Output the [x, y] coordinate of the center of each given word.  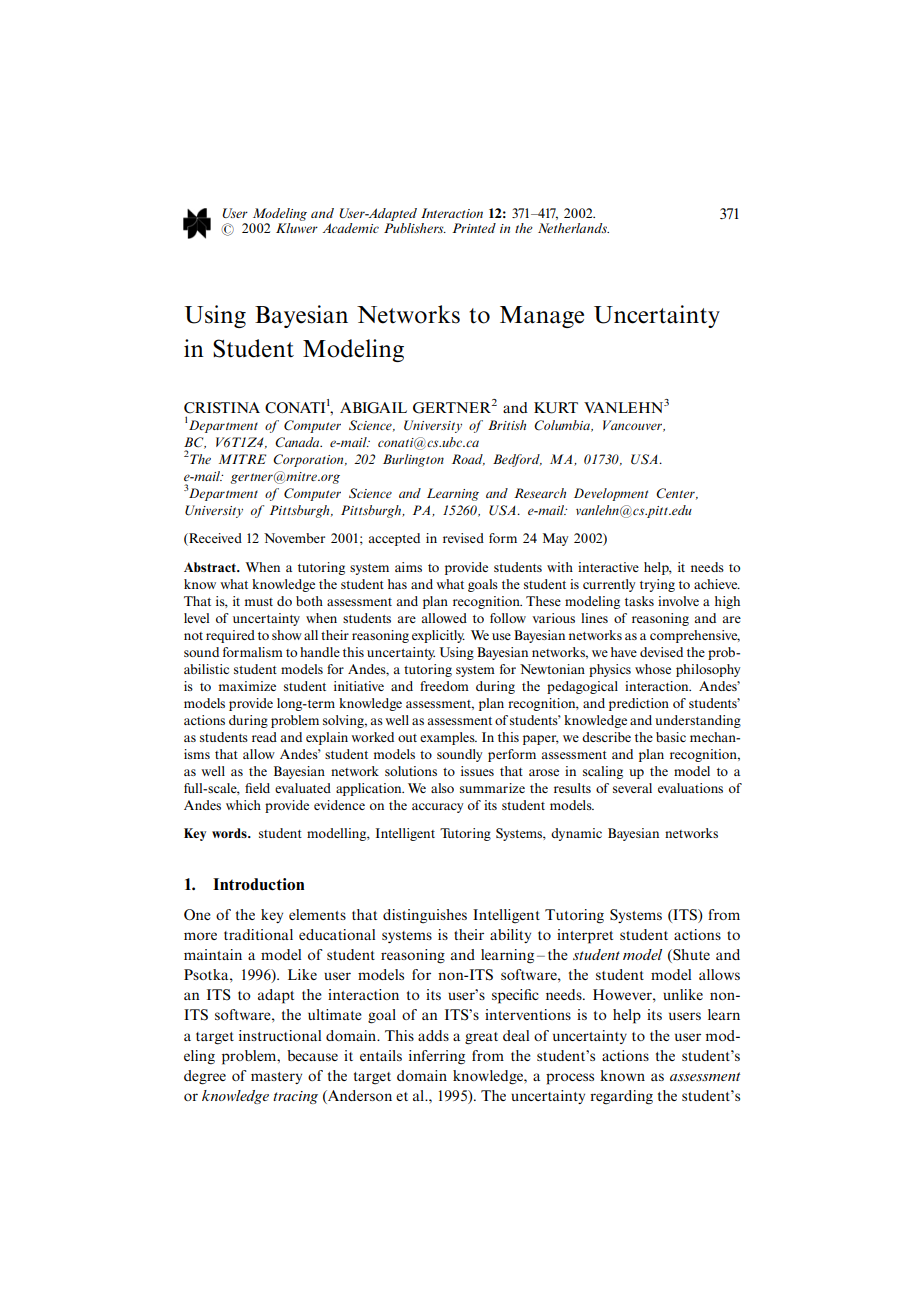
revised [463, 538]
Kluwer [297, 228]
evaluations [690, 788]
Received [214, 538]
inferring [437, 1057]
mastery [276, 1078]
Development [611, 494]
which [243, 805]
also [442, 788]
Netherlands [573, 228]
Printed [474, 228]
